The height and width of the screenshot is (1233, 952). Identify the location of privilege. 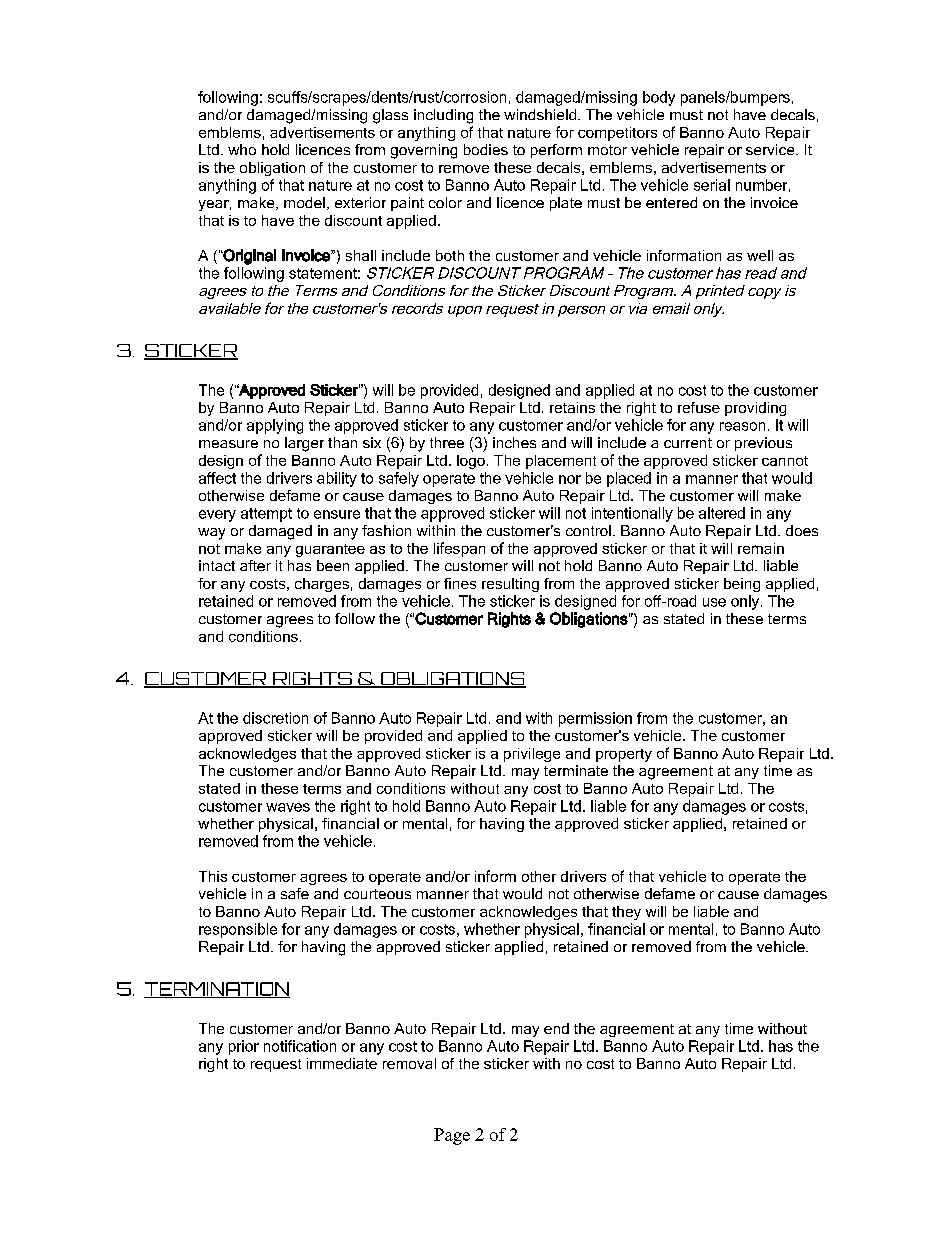
(532, 755).
